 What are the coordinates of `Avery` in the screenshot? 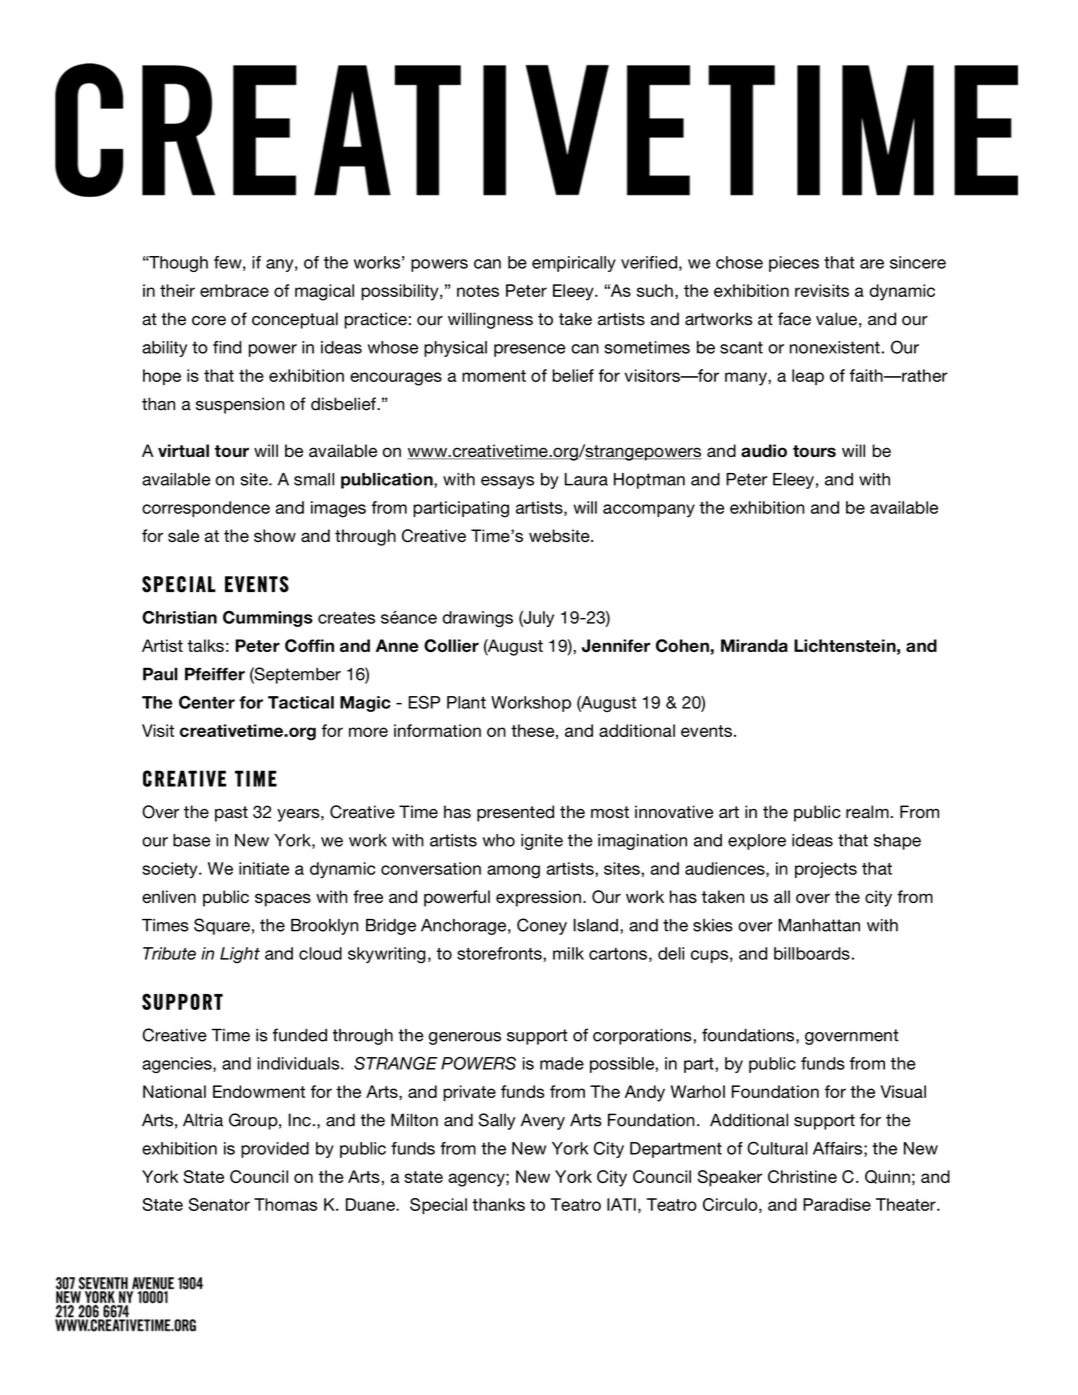 It's located at (543, 1121).
